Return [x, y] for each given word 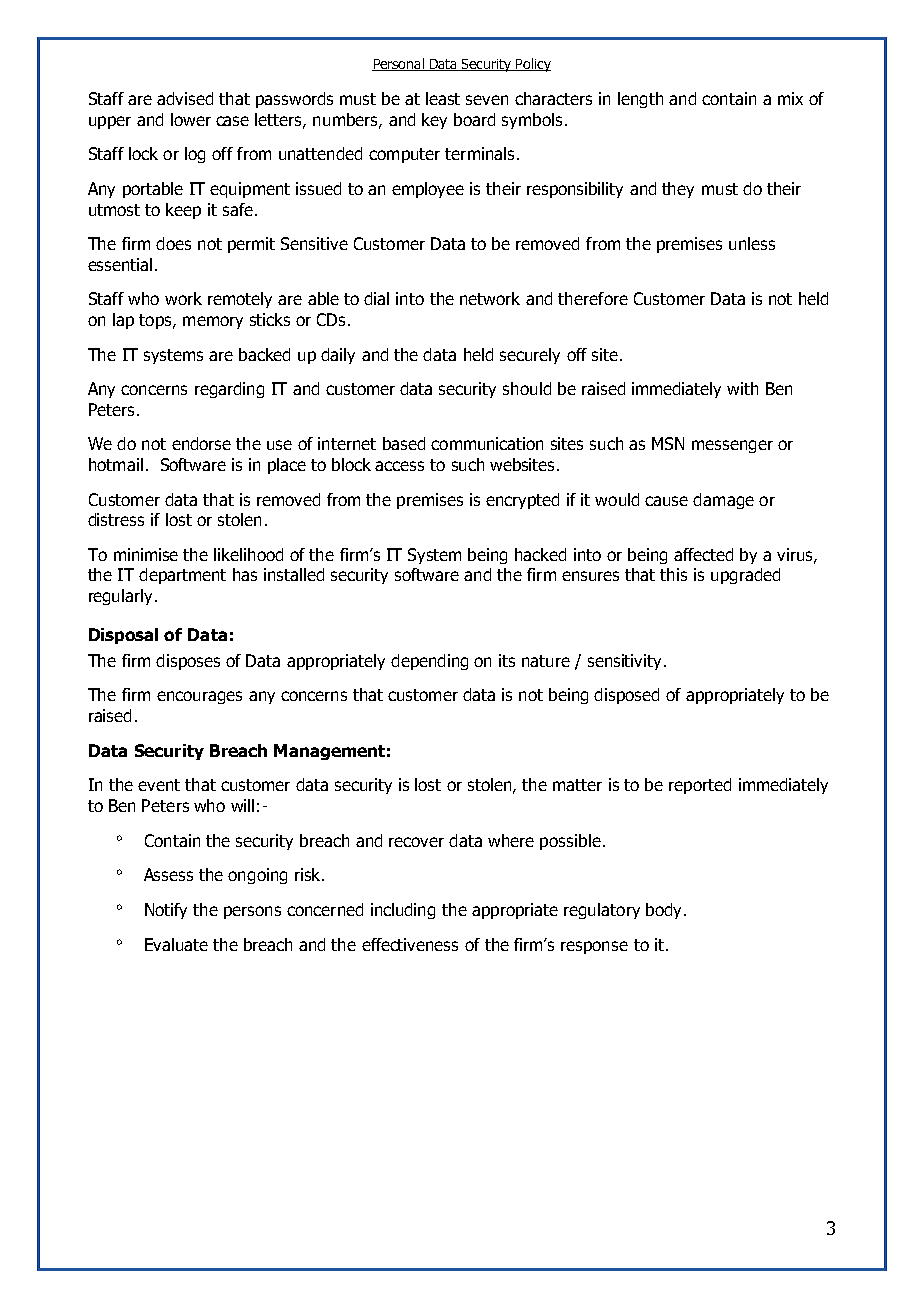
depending [429, 662]
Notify [166, 911]
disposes [188, 662]
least [443, 98]
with [742, 388]
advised [185, 98]
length [640, 100]
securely [530, 356]
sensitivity [624, 662]
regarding [229, 390]
